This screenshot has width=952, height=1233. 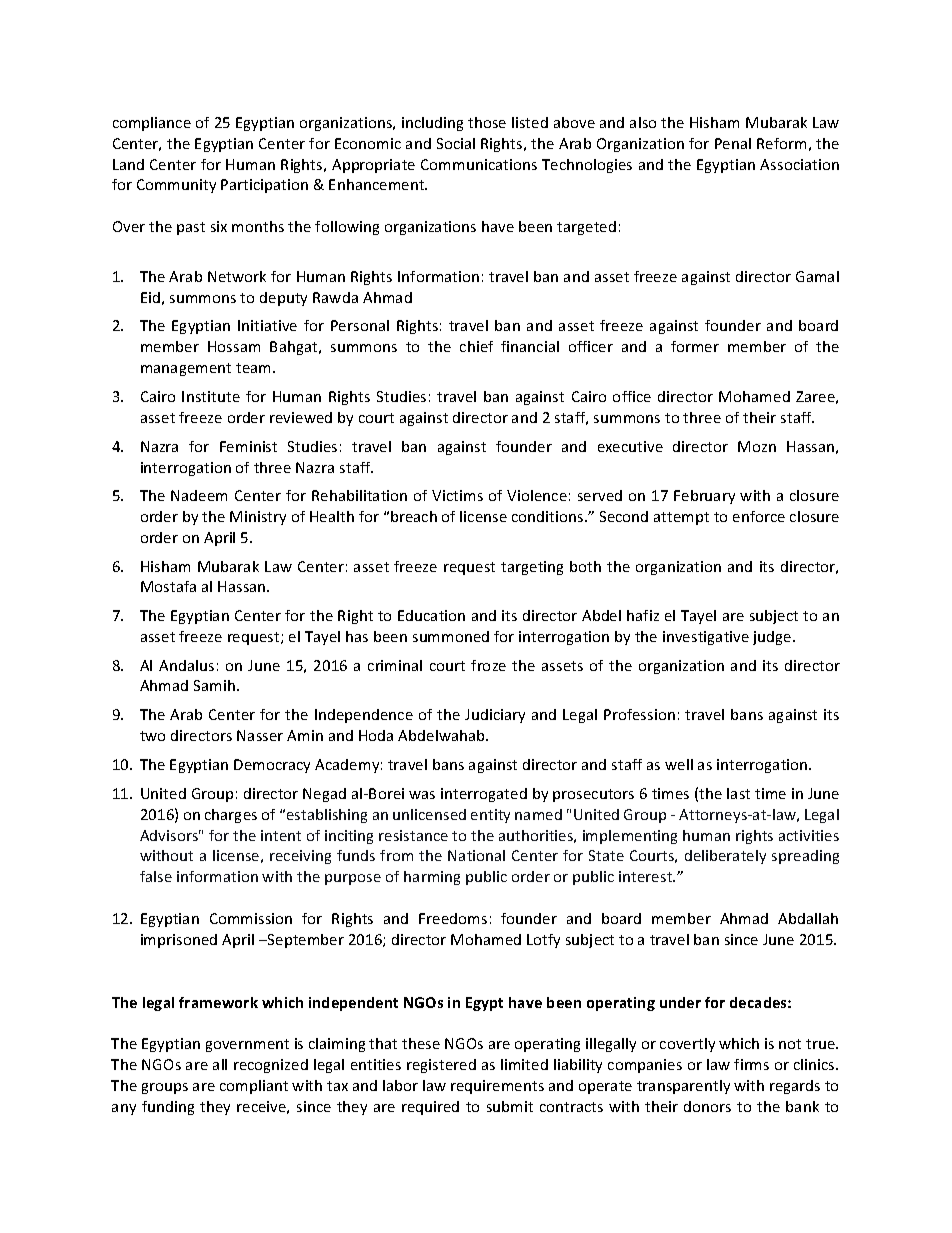 What do you see at coordinates (738, 793) in the screenshot?
I see `last` at bounding box center [738, 793].
